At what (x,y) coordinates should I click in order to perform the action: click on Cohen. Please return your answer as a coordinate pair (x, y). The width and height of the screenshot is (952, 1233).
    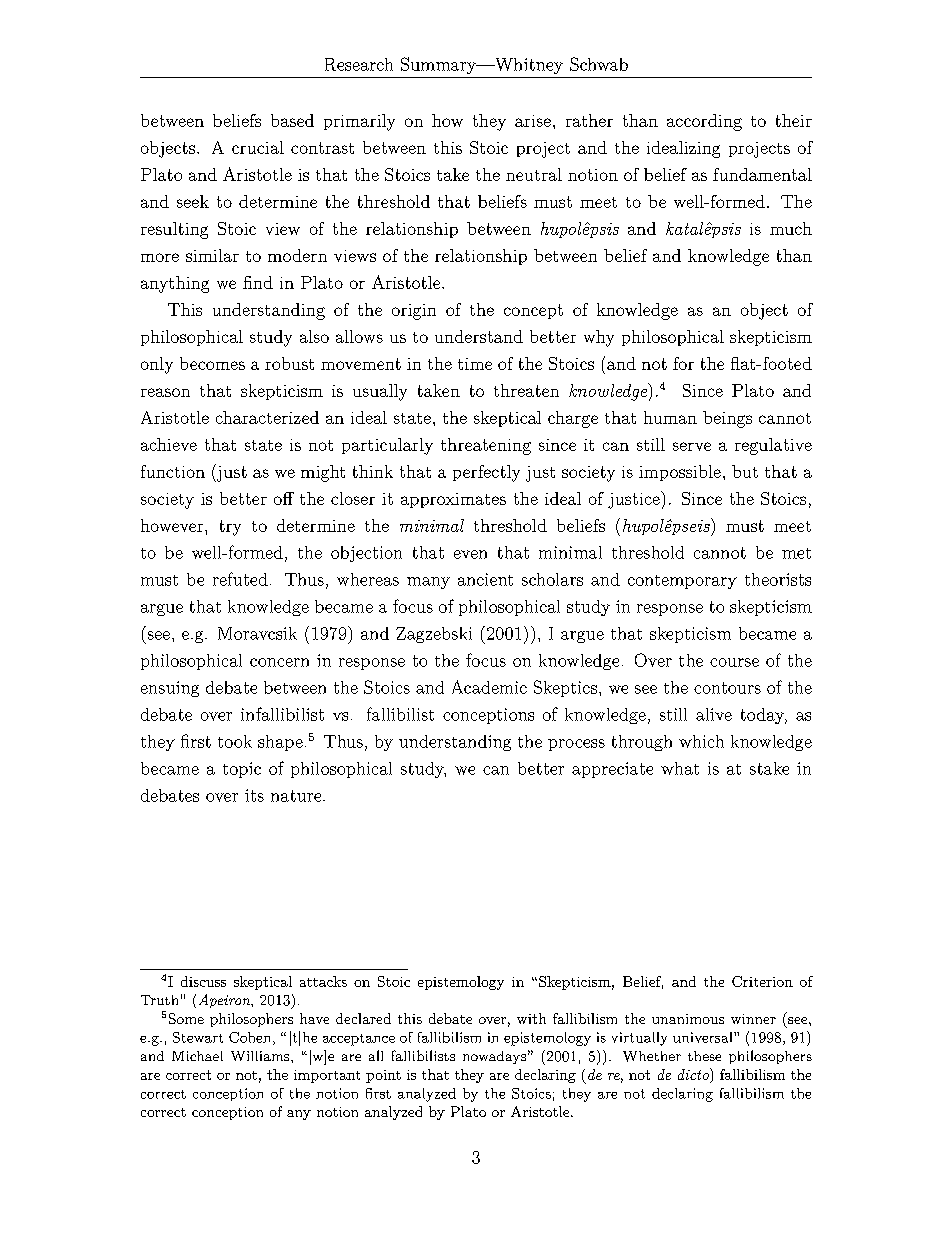
    Looking at the image, I should click on (251, 1038).
